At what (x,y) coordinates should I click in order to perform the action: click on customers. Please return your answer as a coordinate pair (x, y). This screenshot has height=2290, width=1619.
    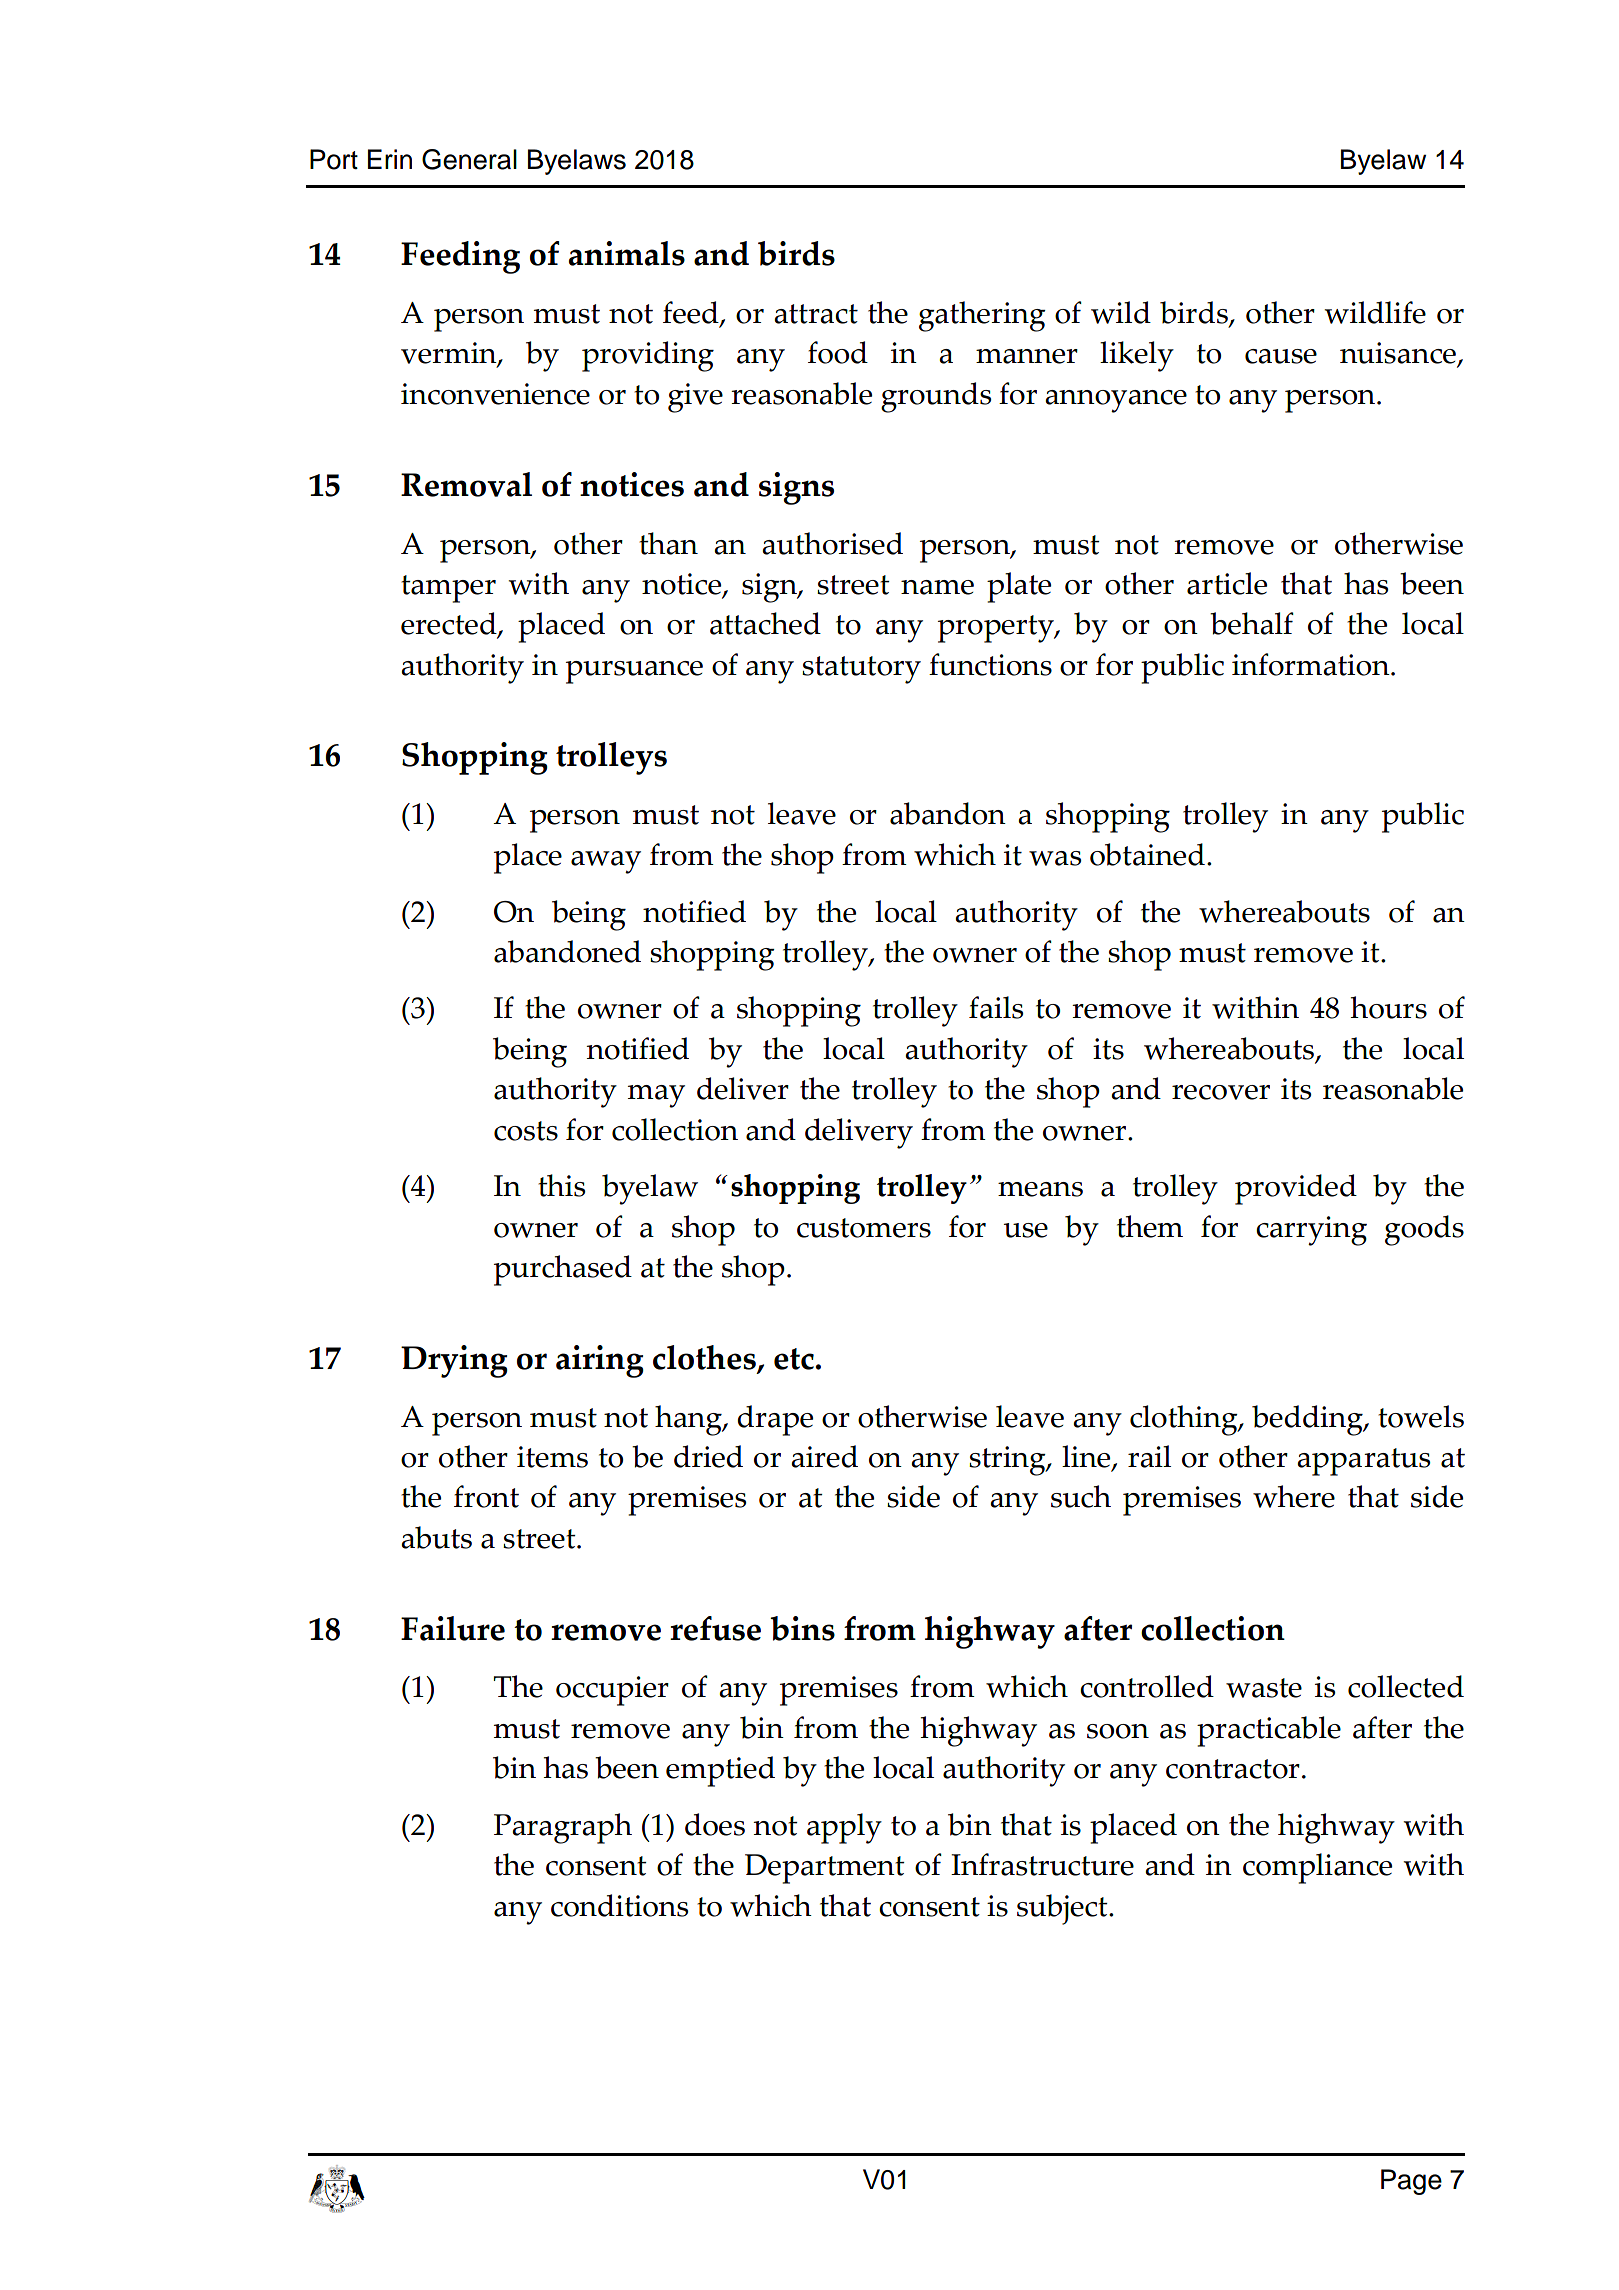
    Looking at the image, I should click on (864, 1228).
